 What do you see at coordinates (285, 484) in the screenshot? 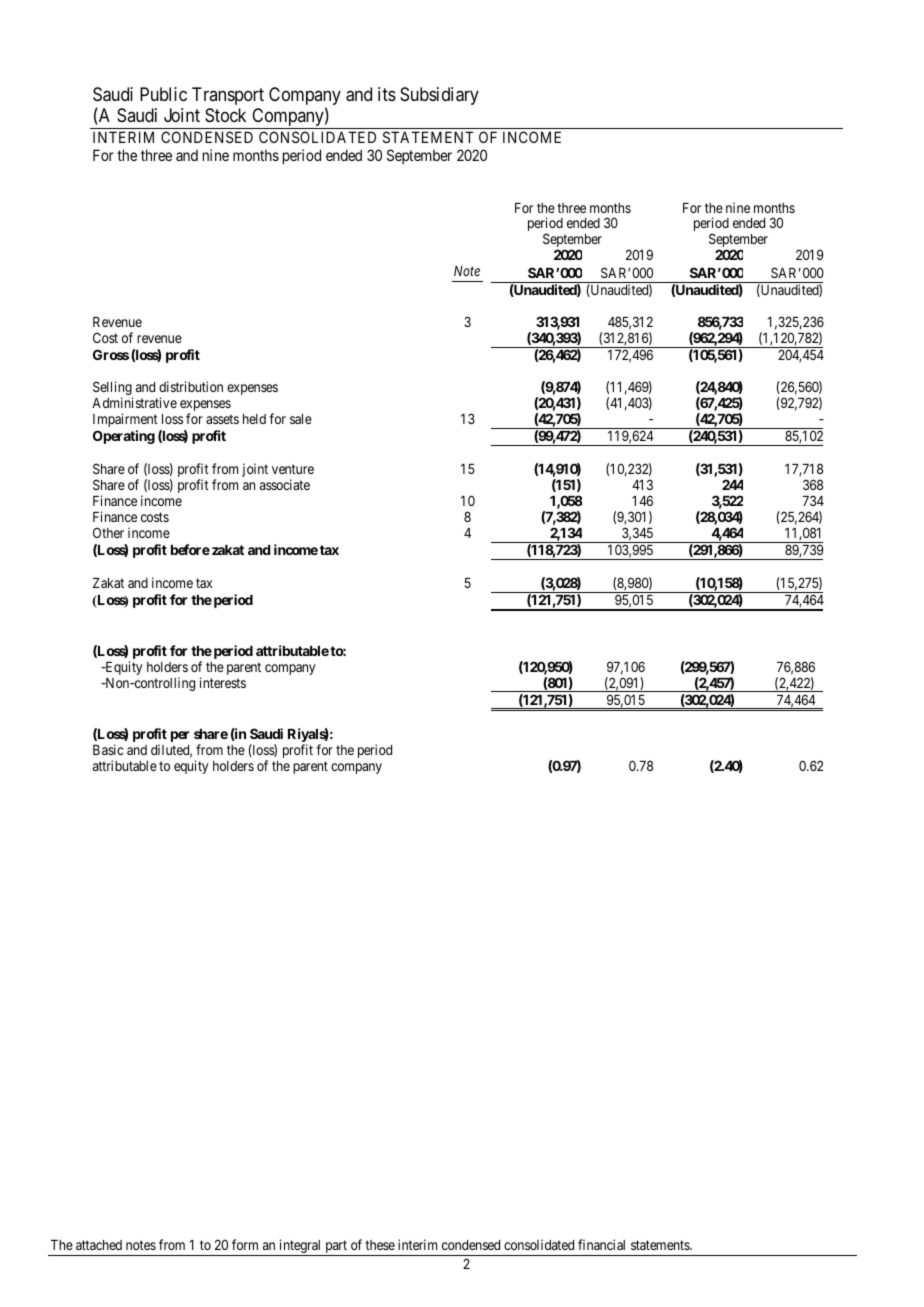
I see `associate` at bounding box center [285, 484].
